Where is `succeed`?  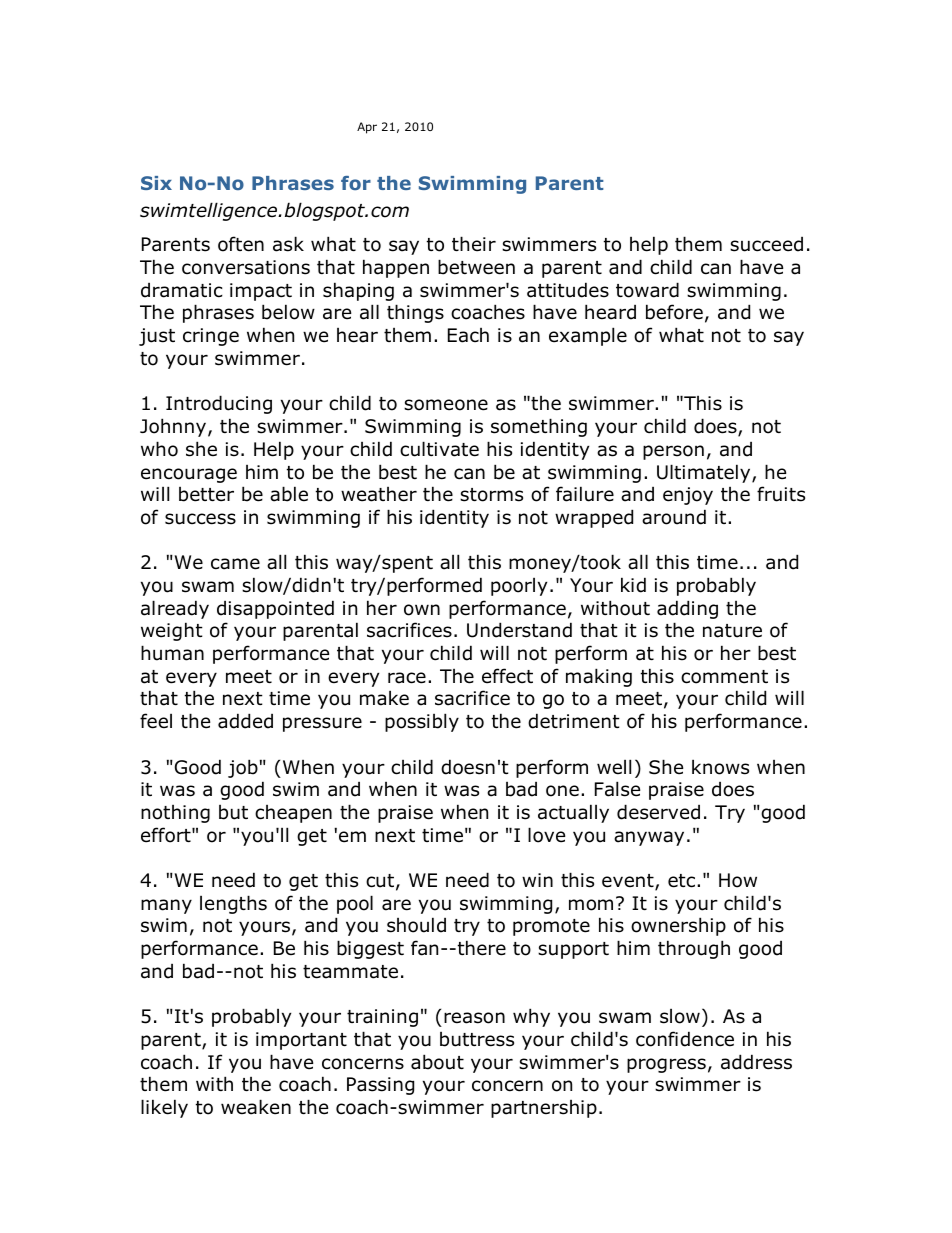 succeed is located at coordinates (766, 244).
